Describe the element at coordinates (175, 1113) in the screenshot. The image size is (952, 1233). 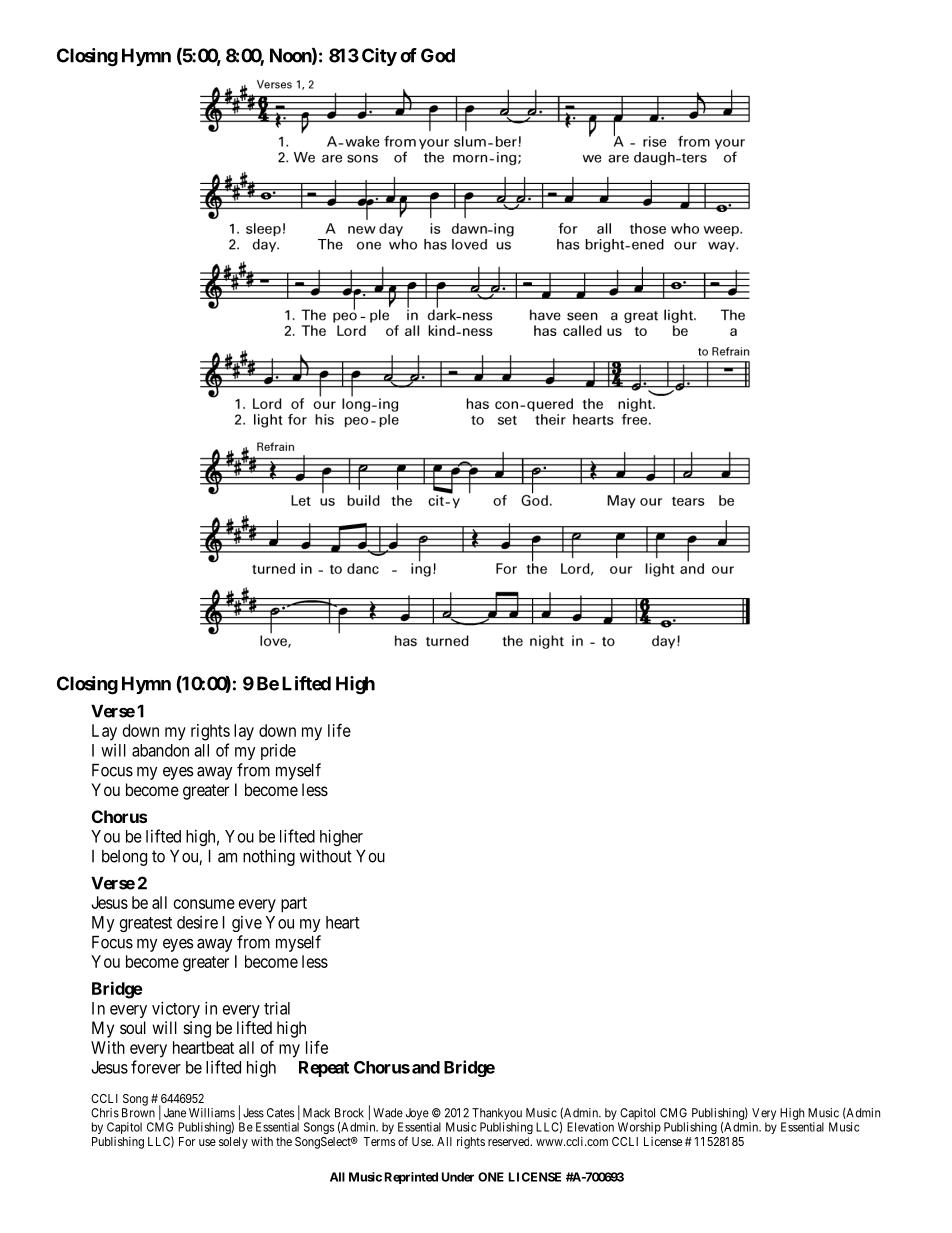
I see `Jane` at that location.
